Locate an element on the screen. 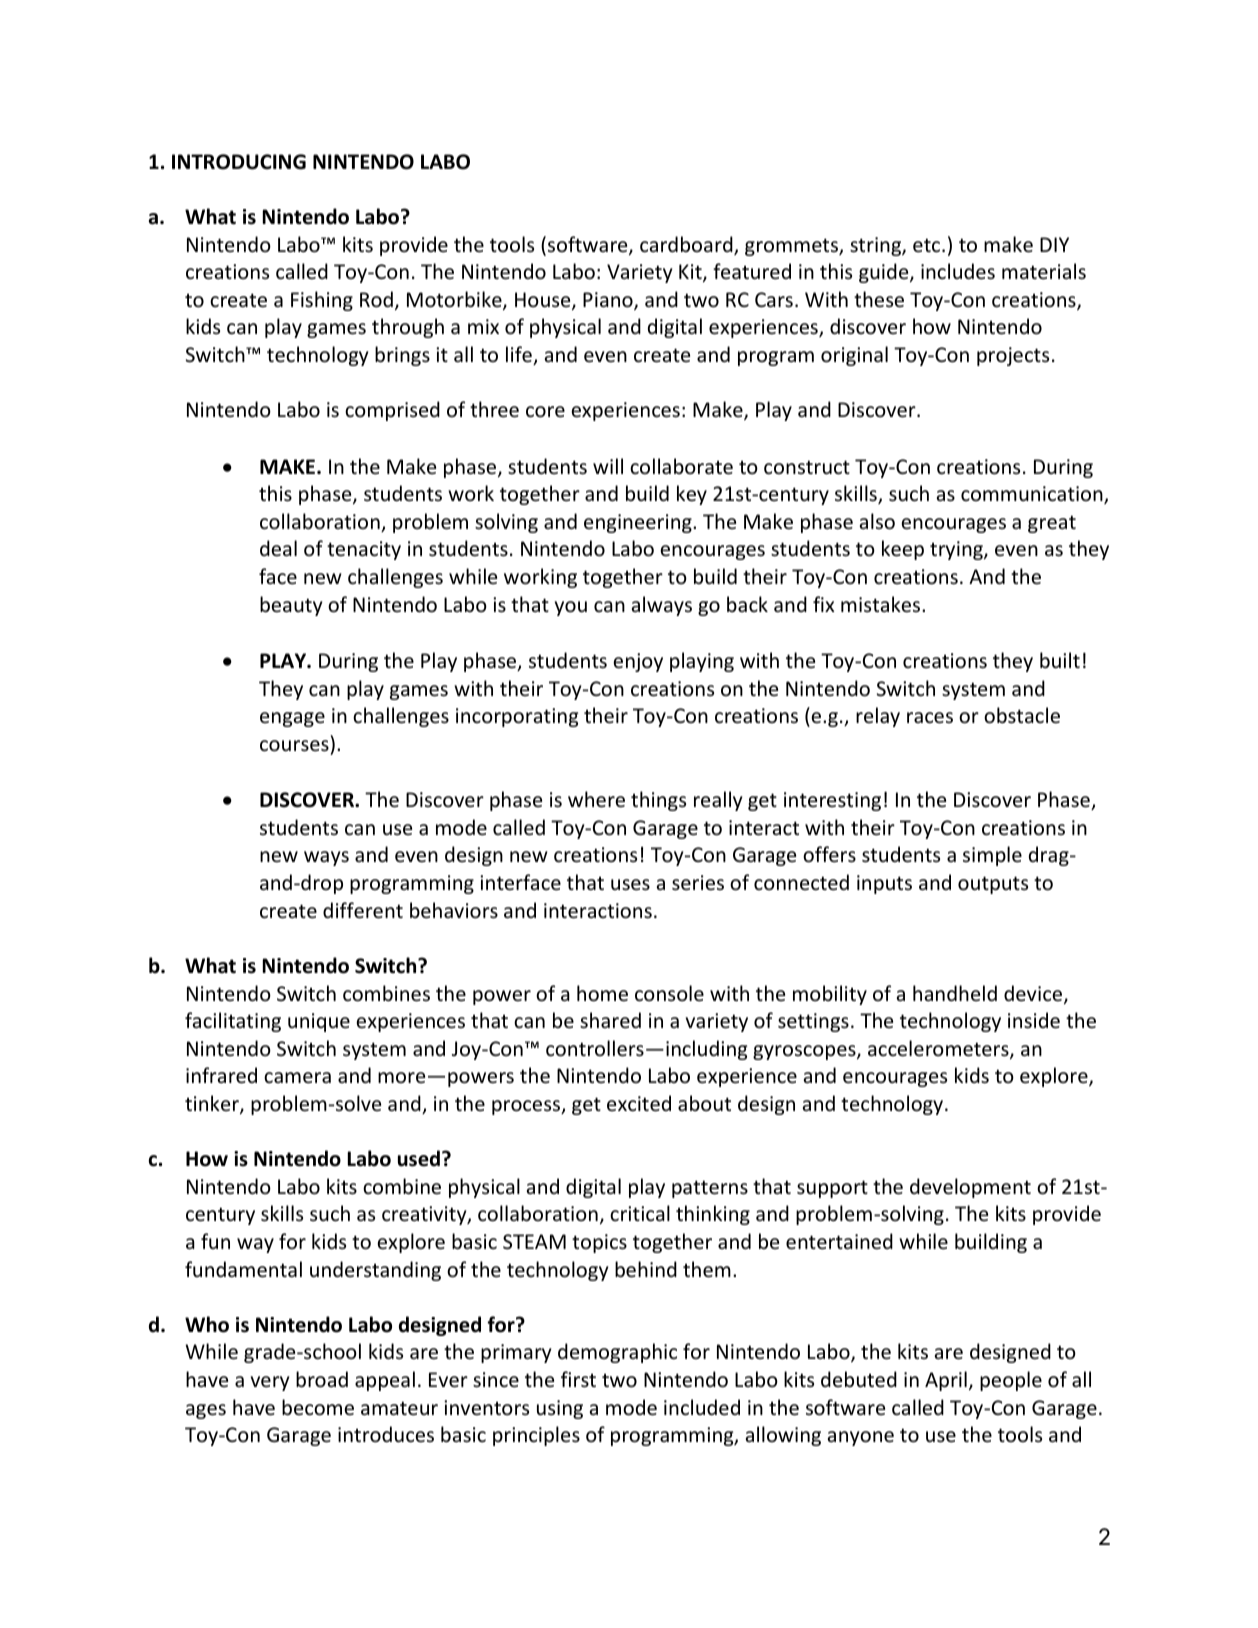 Image resolution: width=1258 pixels, height=1628 pixels. simple is located at coordinates (992, 856).
